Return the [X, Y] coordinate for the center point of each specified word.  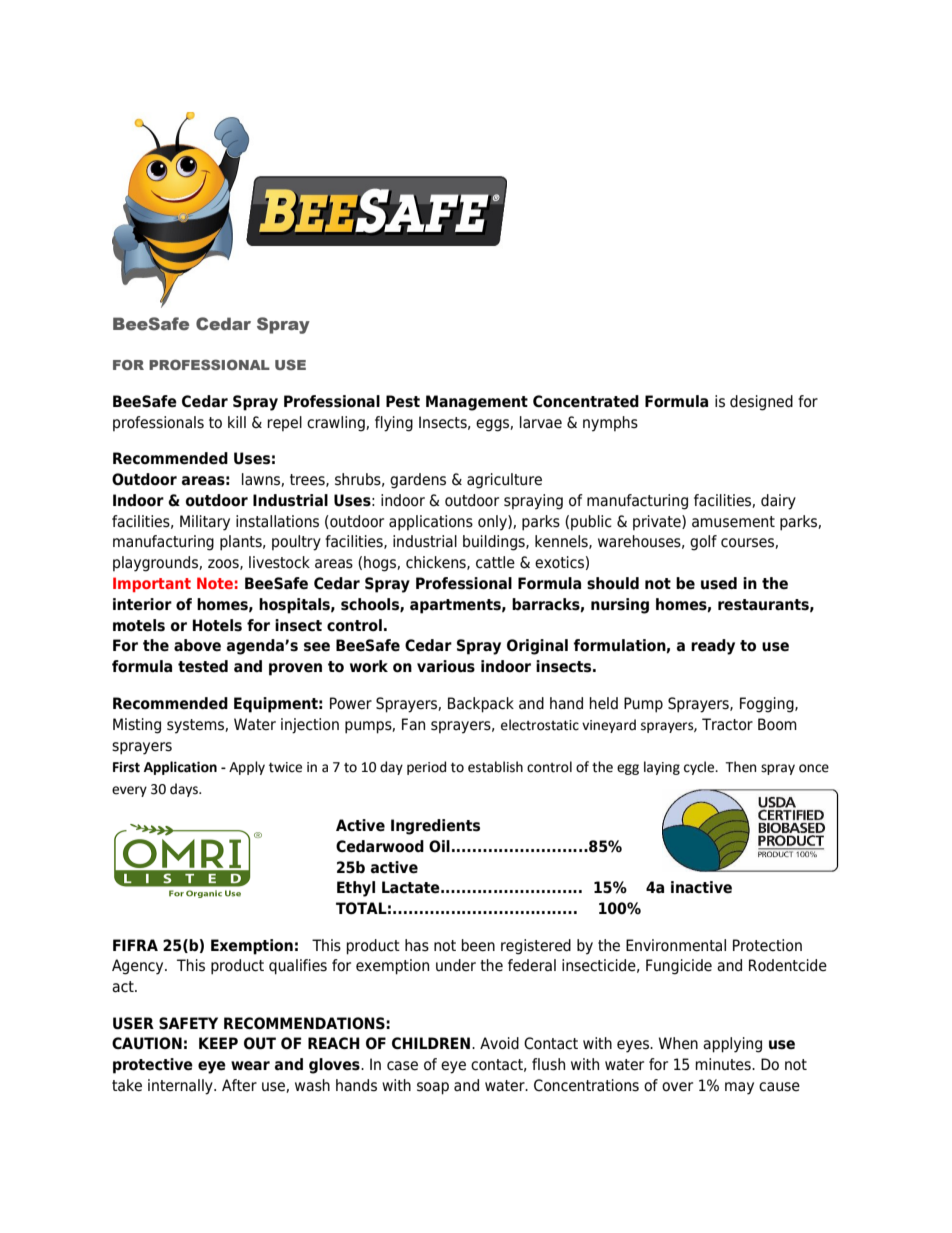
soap [433, 1088]
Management [477, 403]
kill [237, 422]
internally [181, 1087]
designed [761, 403]
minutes [724, 1064]
